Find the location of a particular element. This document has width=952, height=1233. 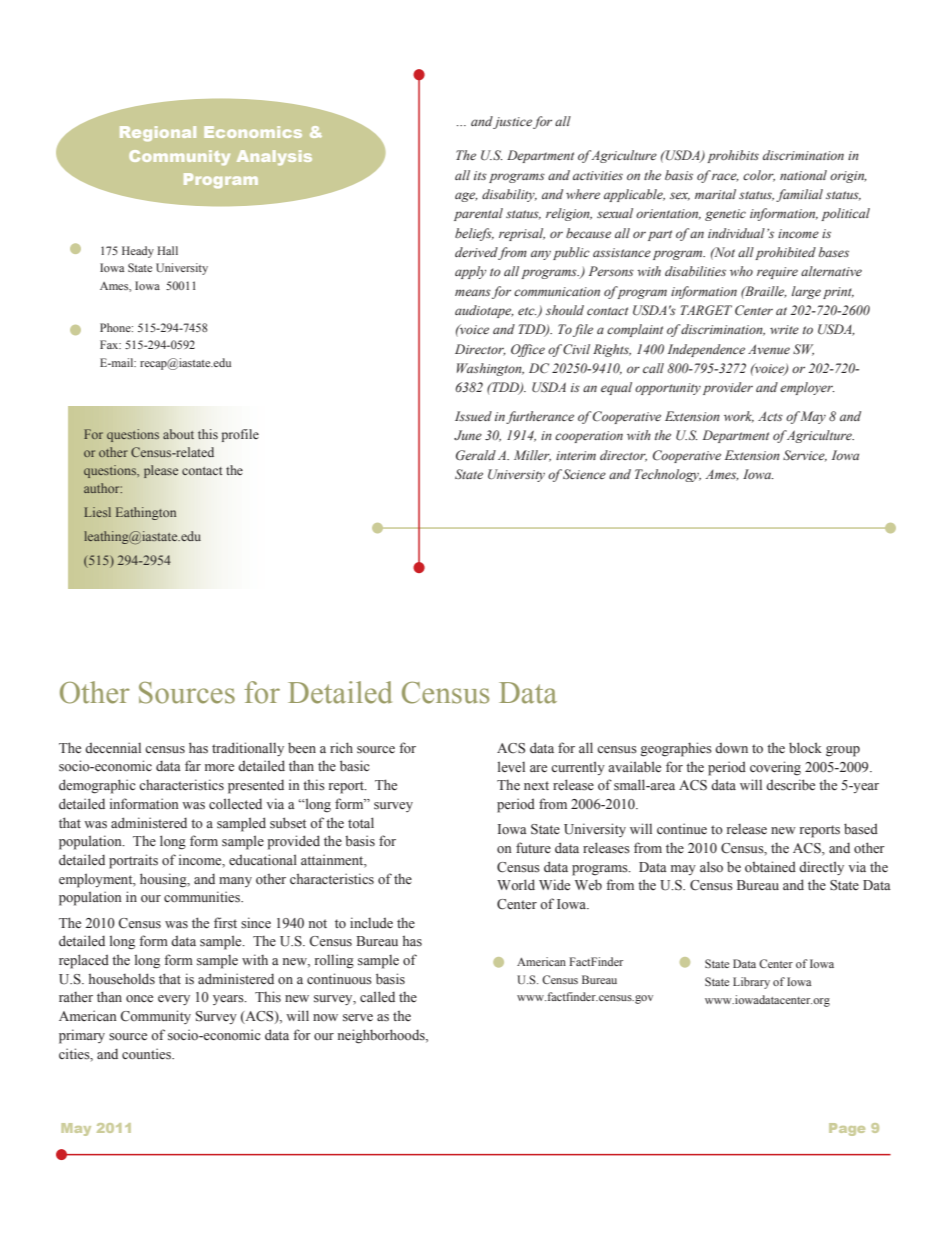

provider is located at coordinates (728, 388).
